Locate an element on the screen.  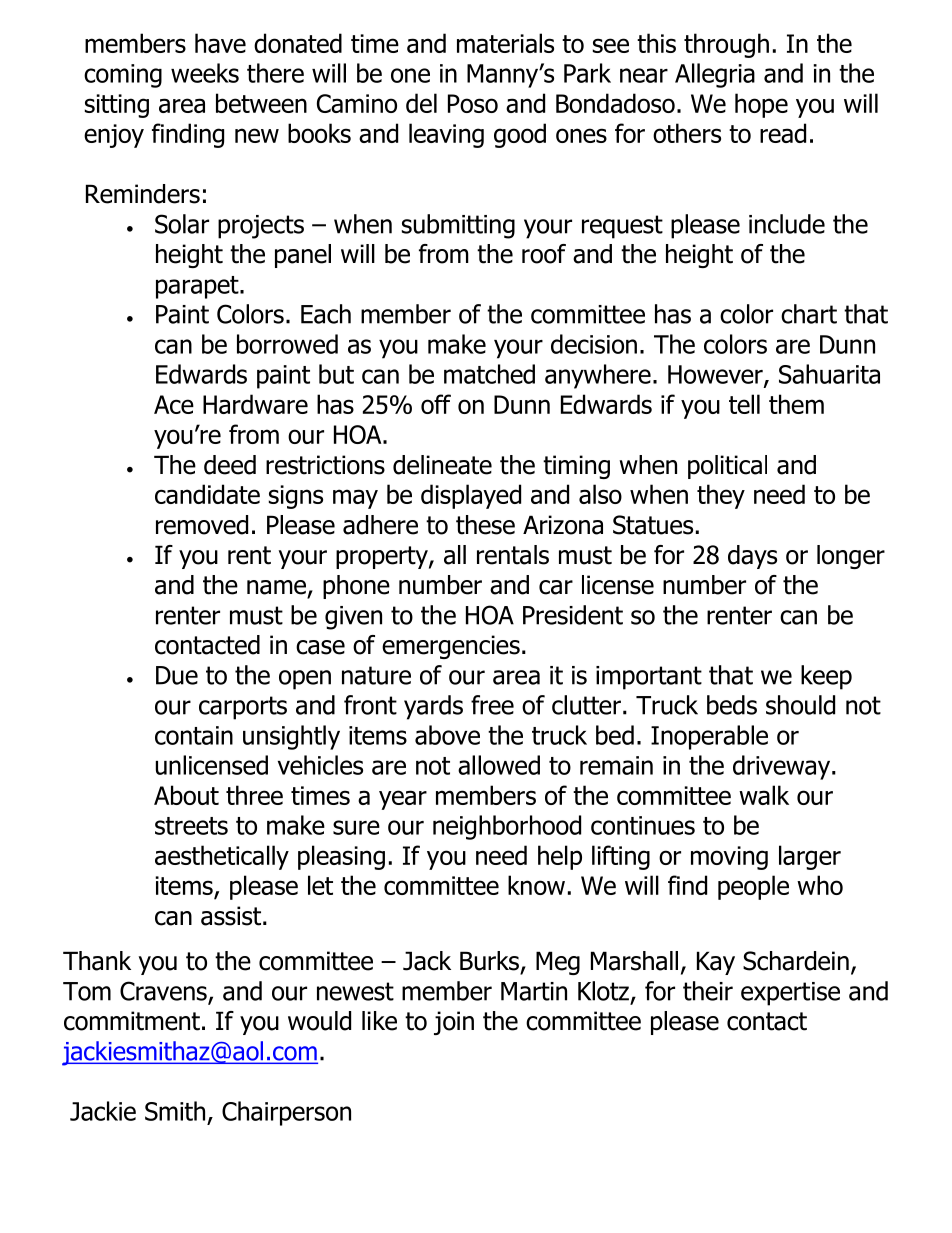
join is located at coordinates (454, 1023).
